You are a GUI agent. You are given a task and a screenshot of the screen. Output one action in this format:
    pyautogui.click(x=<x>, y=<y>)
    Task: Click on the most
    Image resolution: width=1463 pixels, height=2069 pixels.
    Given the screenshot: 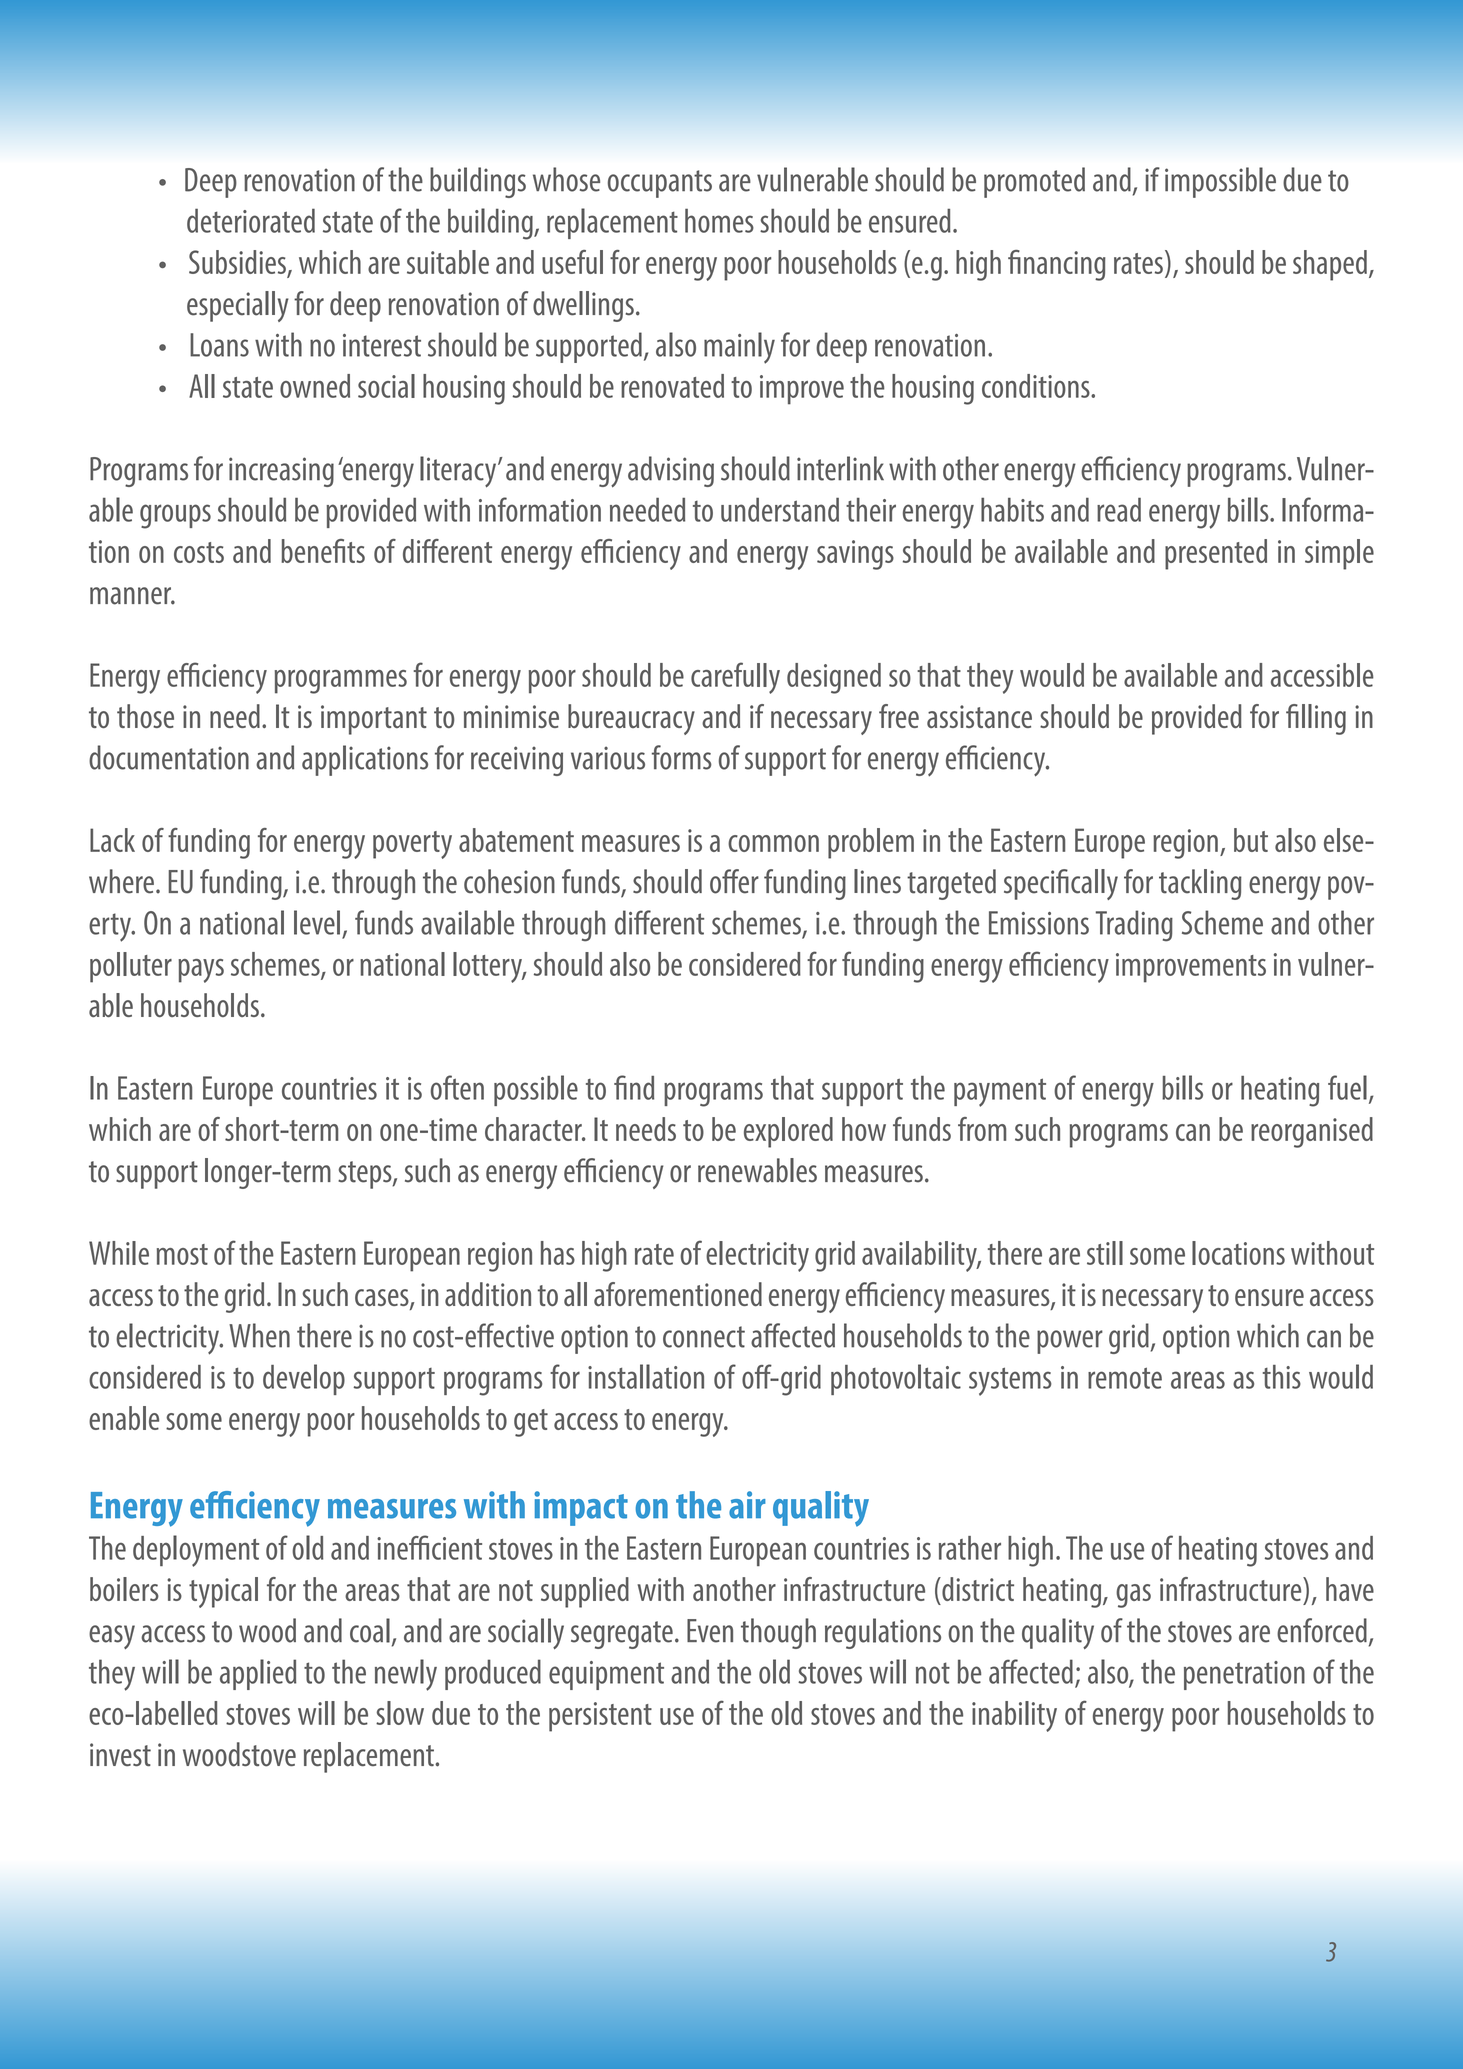 What is the action you would take?
    pyautogui.click(x=182, y=1254)
